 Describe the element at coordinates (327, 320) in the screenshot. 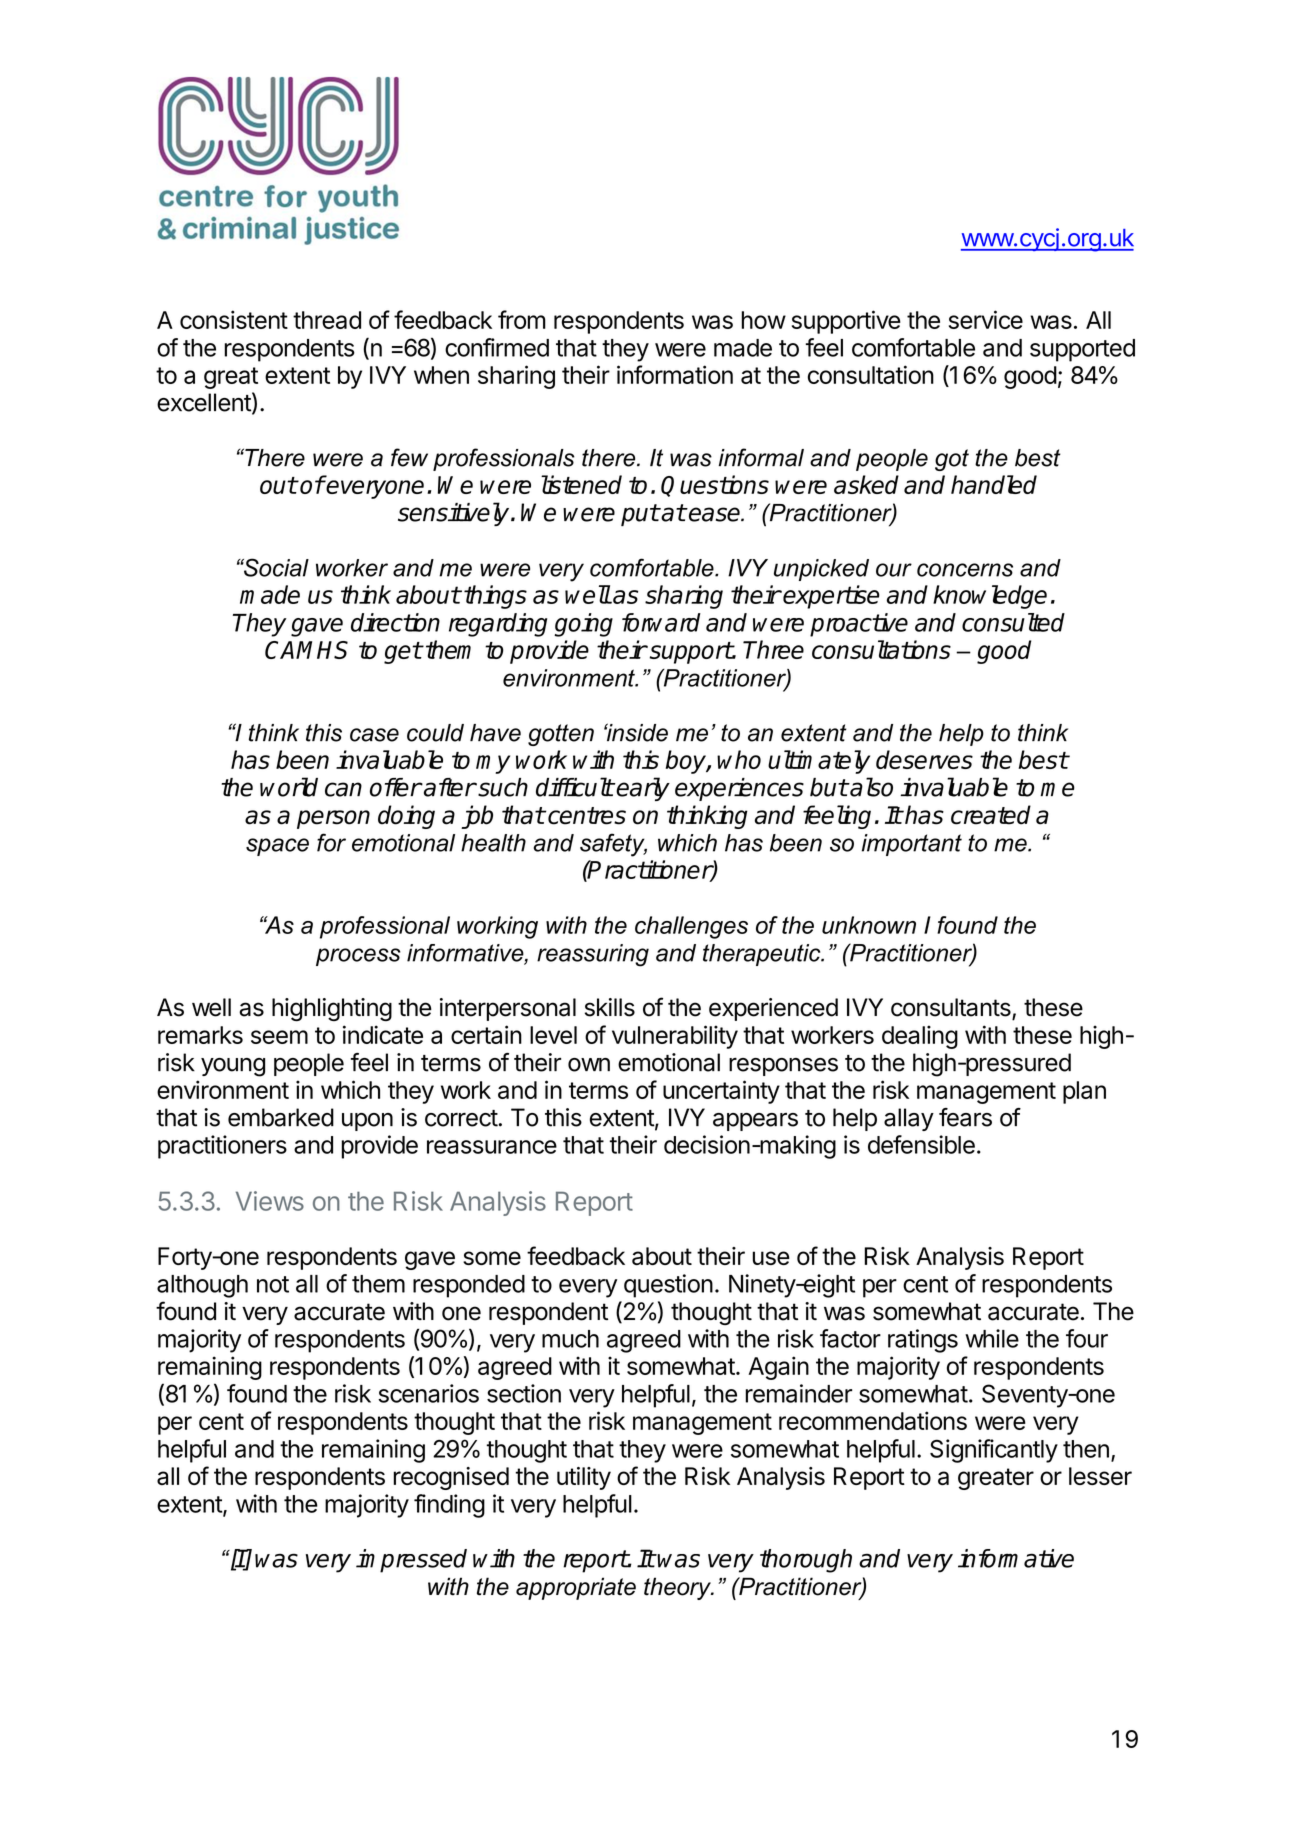

I see `thread` at that location.
